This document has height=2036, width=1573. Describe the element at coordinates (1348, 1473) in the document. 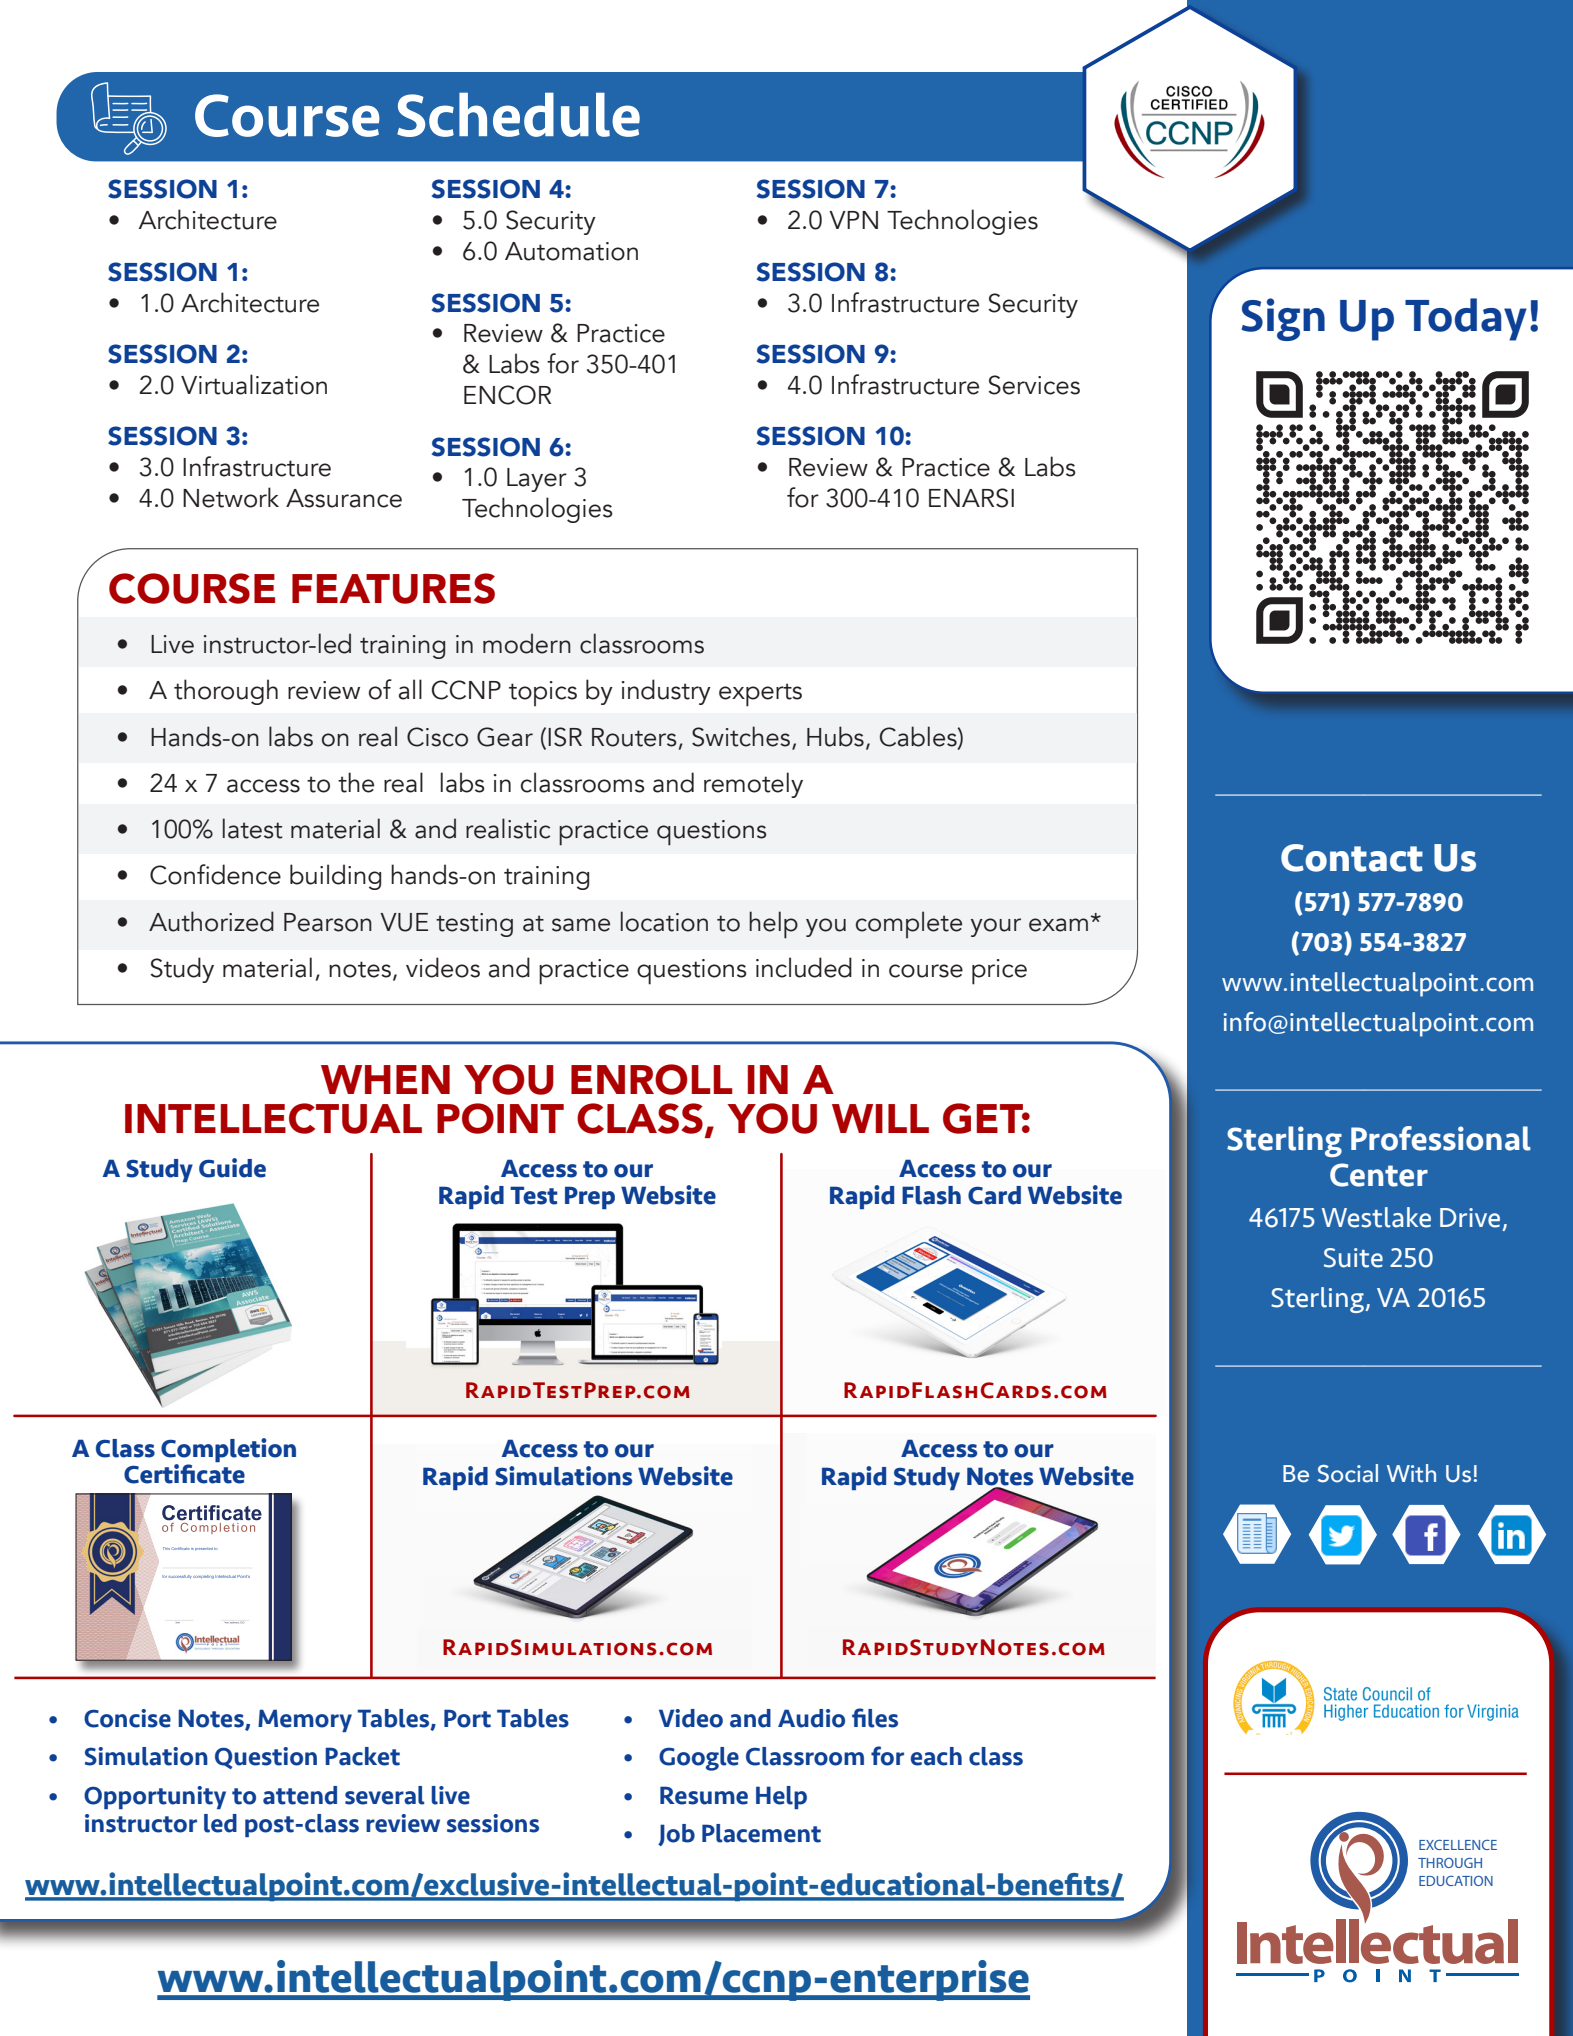

I see `Social` at that location.
